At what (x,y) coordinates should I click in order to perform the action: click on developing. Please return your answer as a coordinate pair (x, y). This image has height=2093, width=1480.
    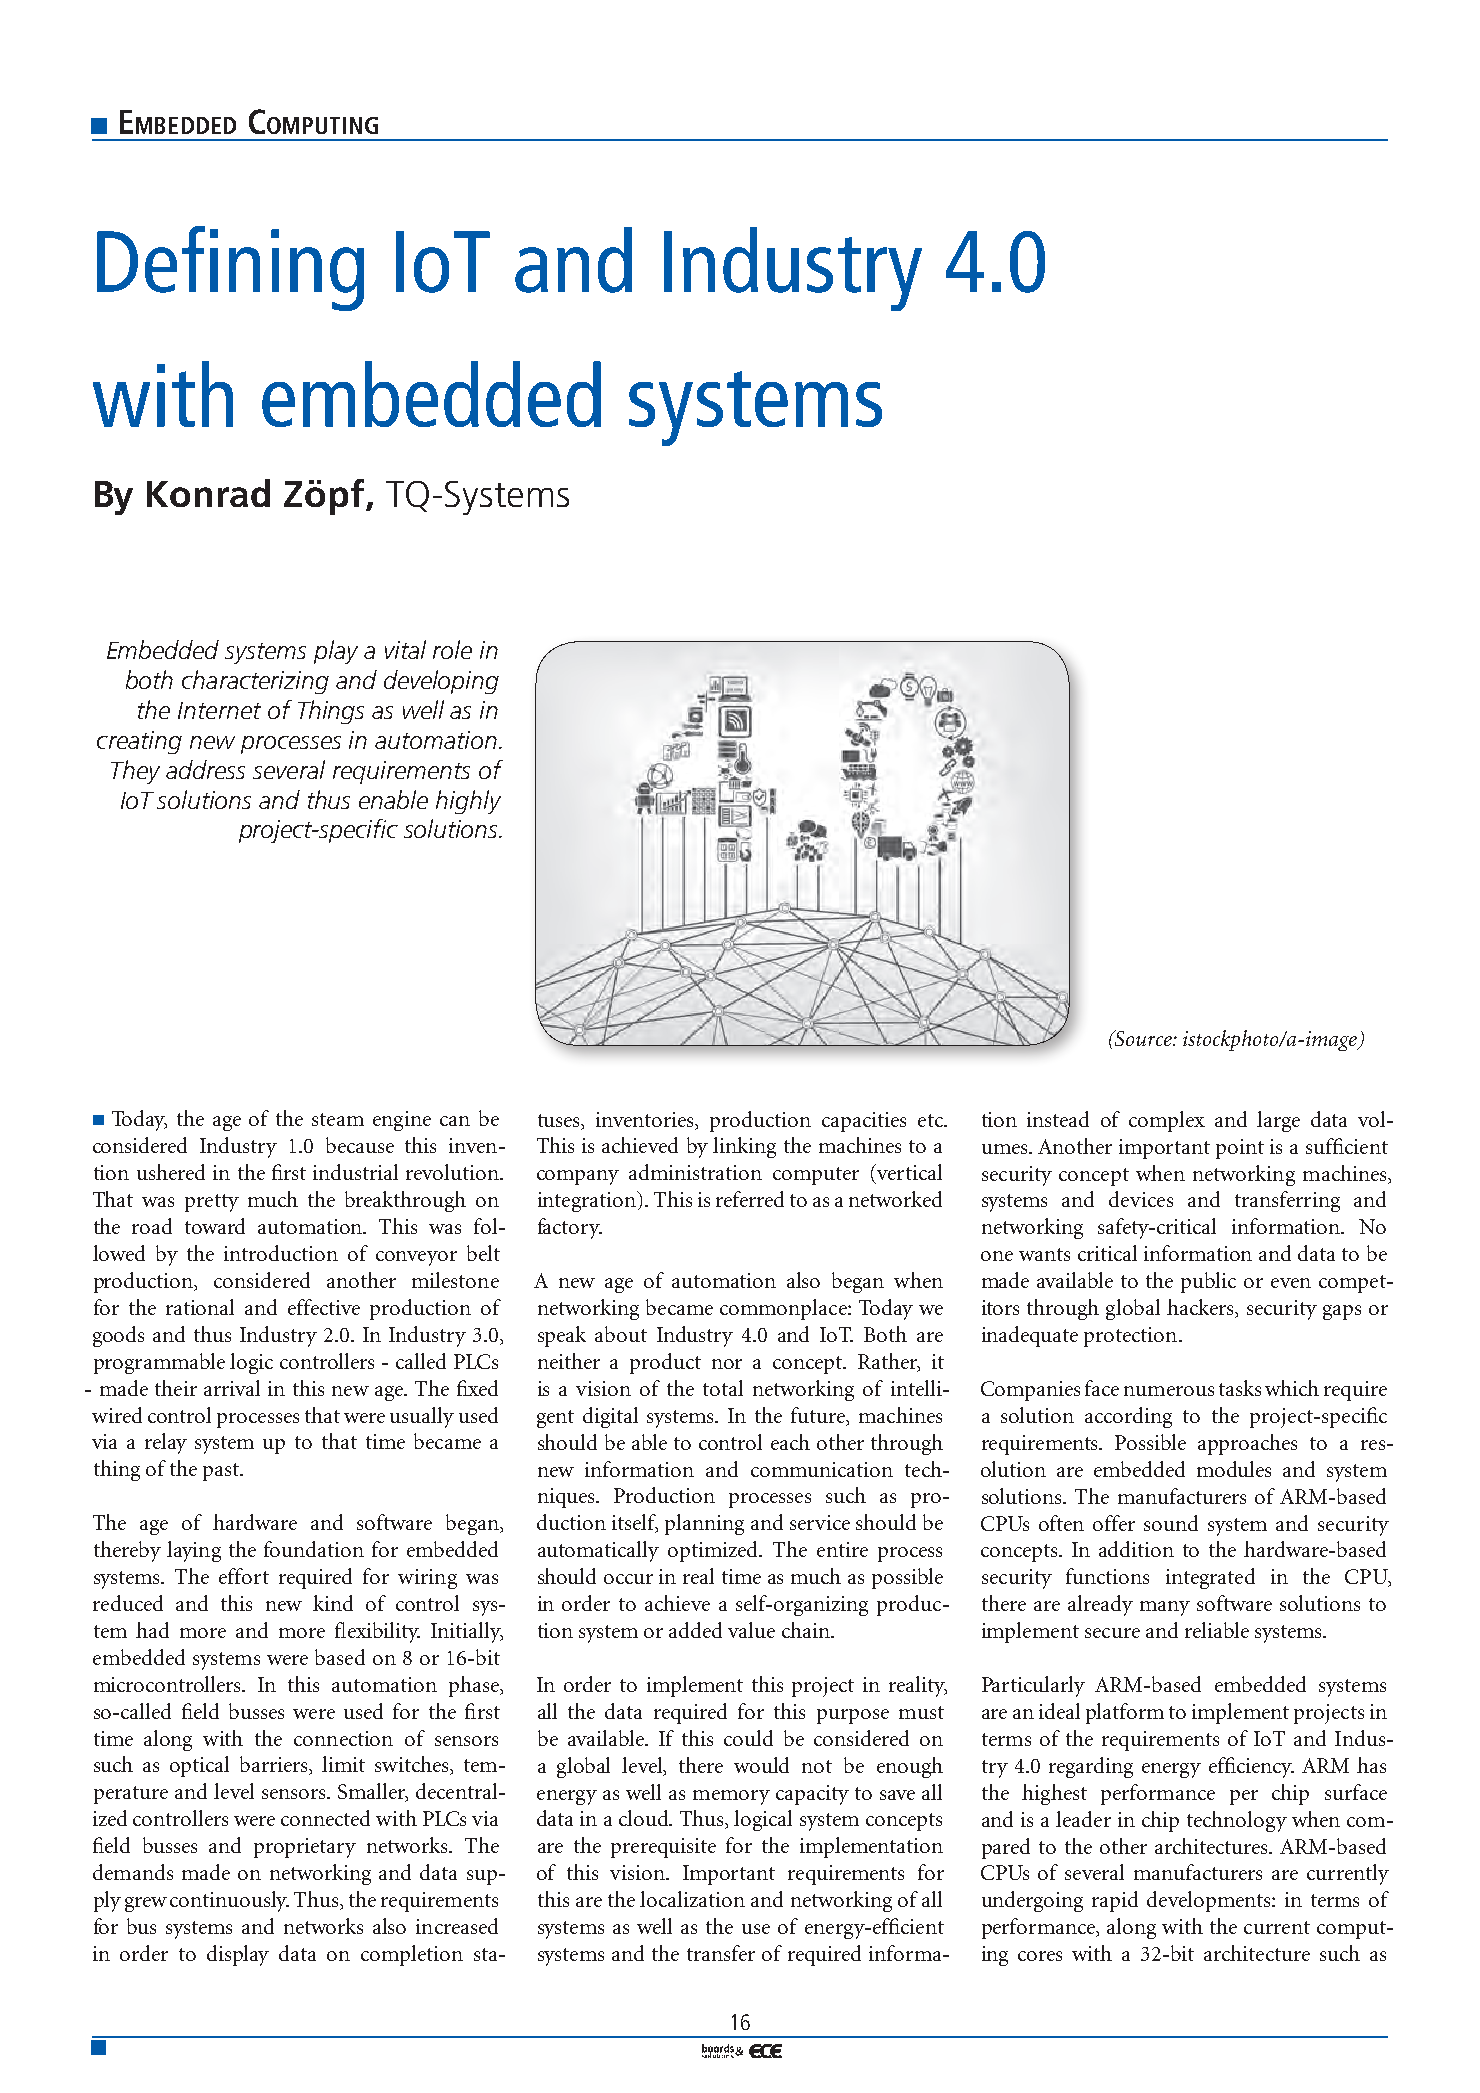
    Looking at the image, I should click on (441, 682).
